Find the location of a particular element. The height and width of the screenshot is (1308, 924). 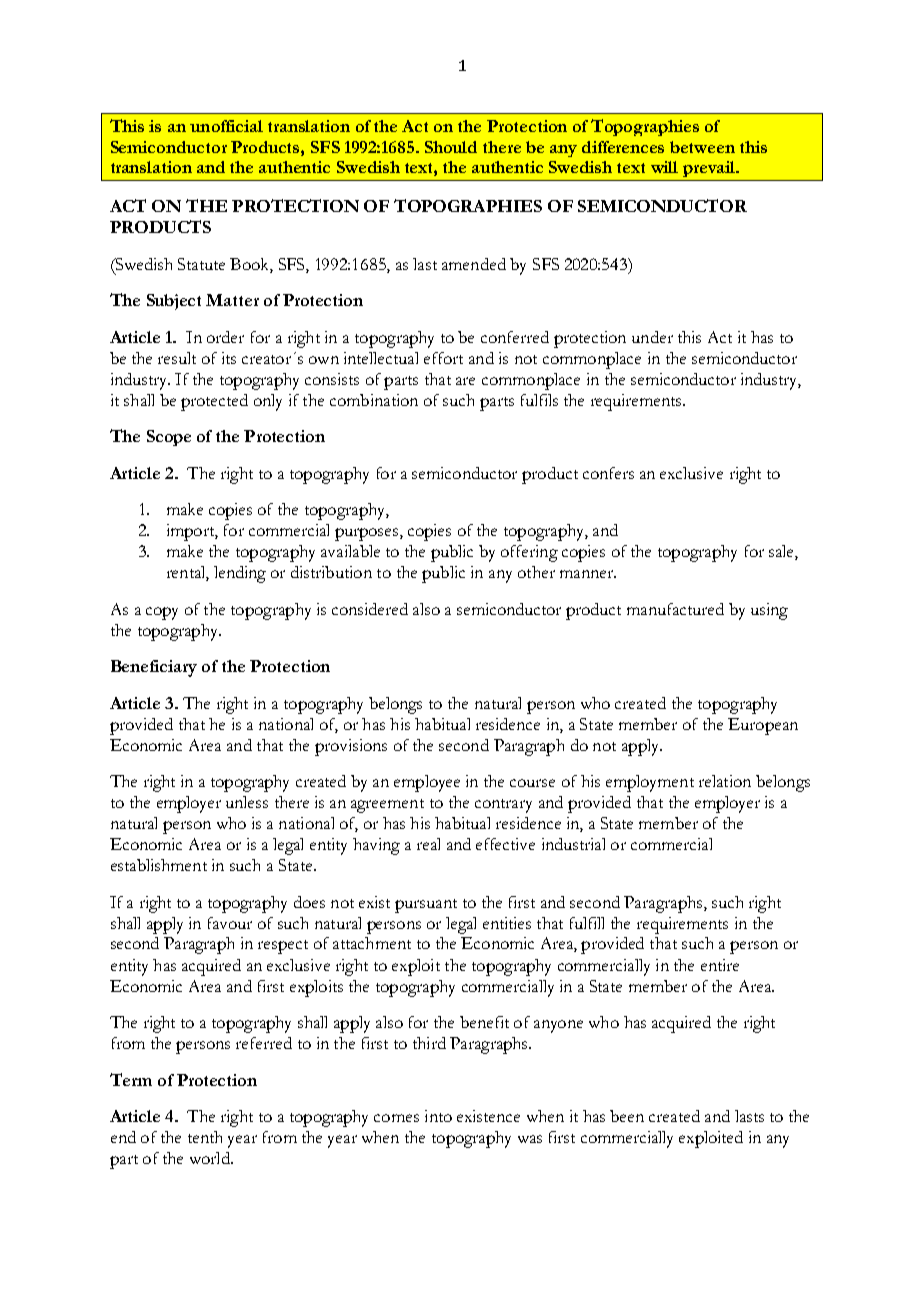

copy is located at coordinates (162, 613).
